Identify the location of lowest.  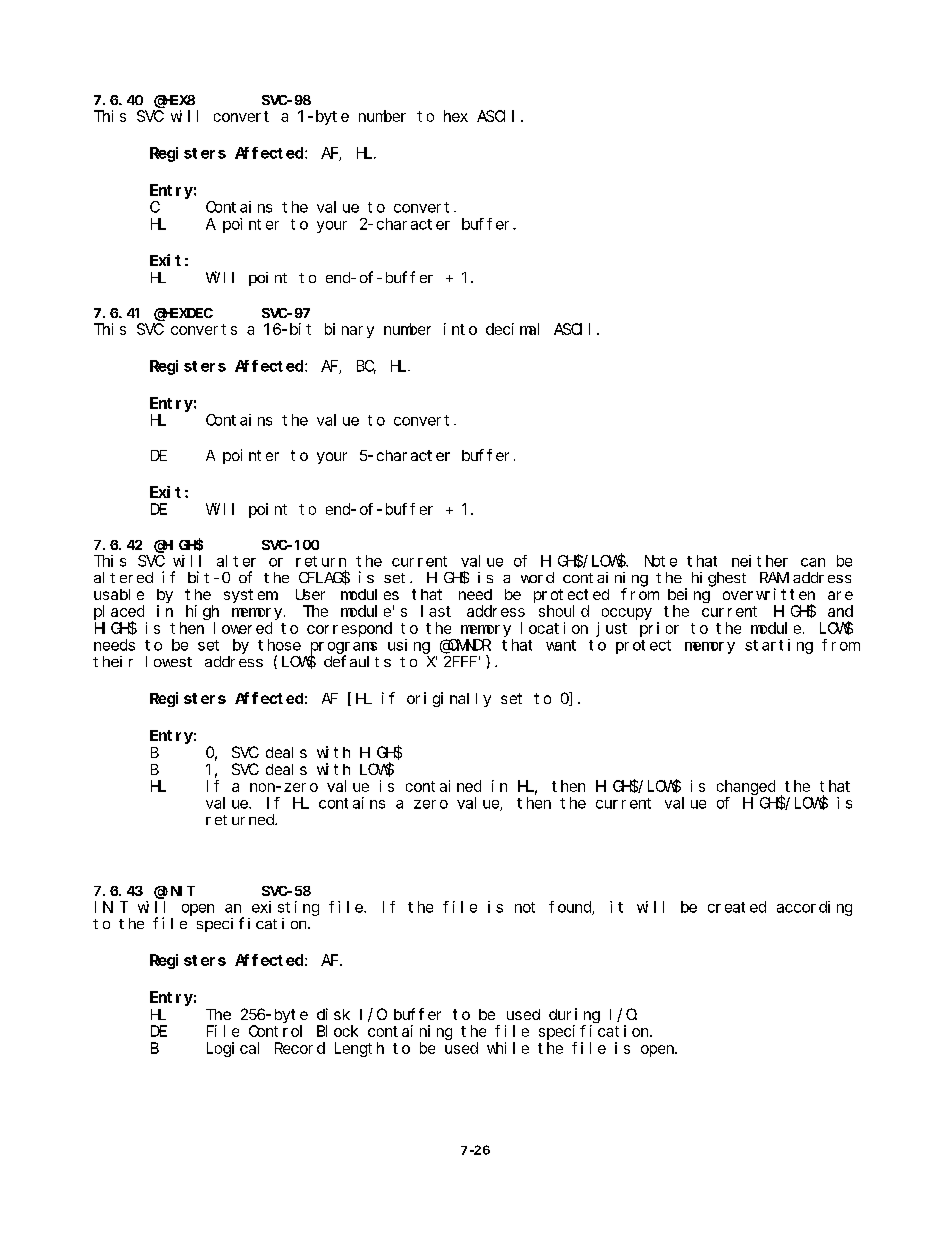
(169, 661).
